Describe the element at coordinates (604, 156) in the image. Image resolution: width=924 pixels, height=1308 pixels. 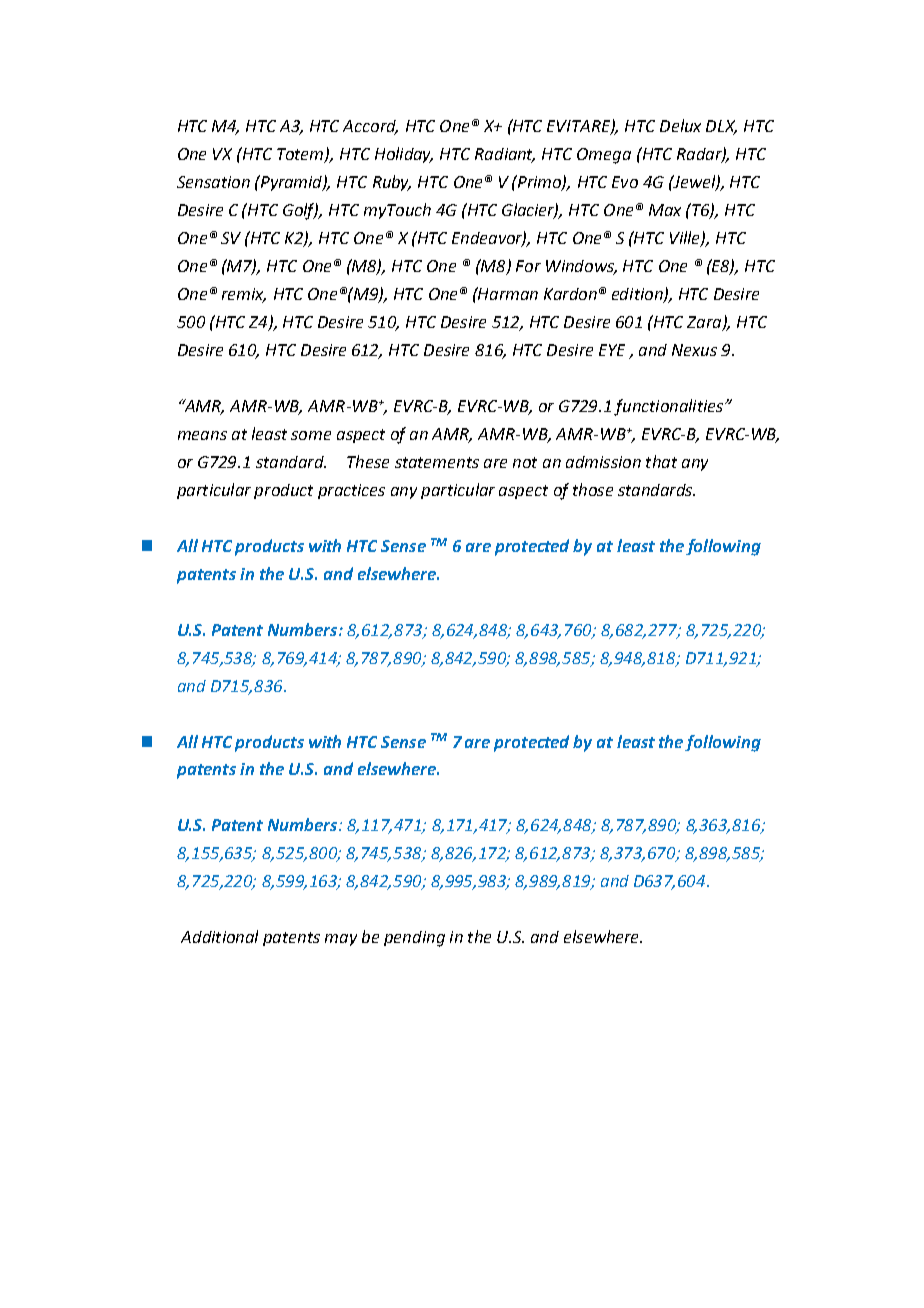
I see `Omega` at that location.
